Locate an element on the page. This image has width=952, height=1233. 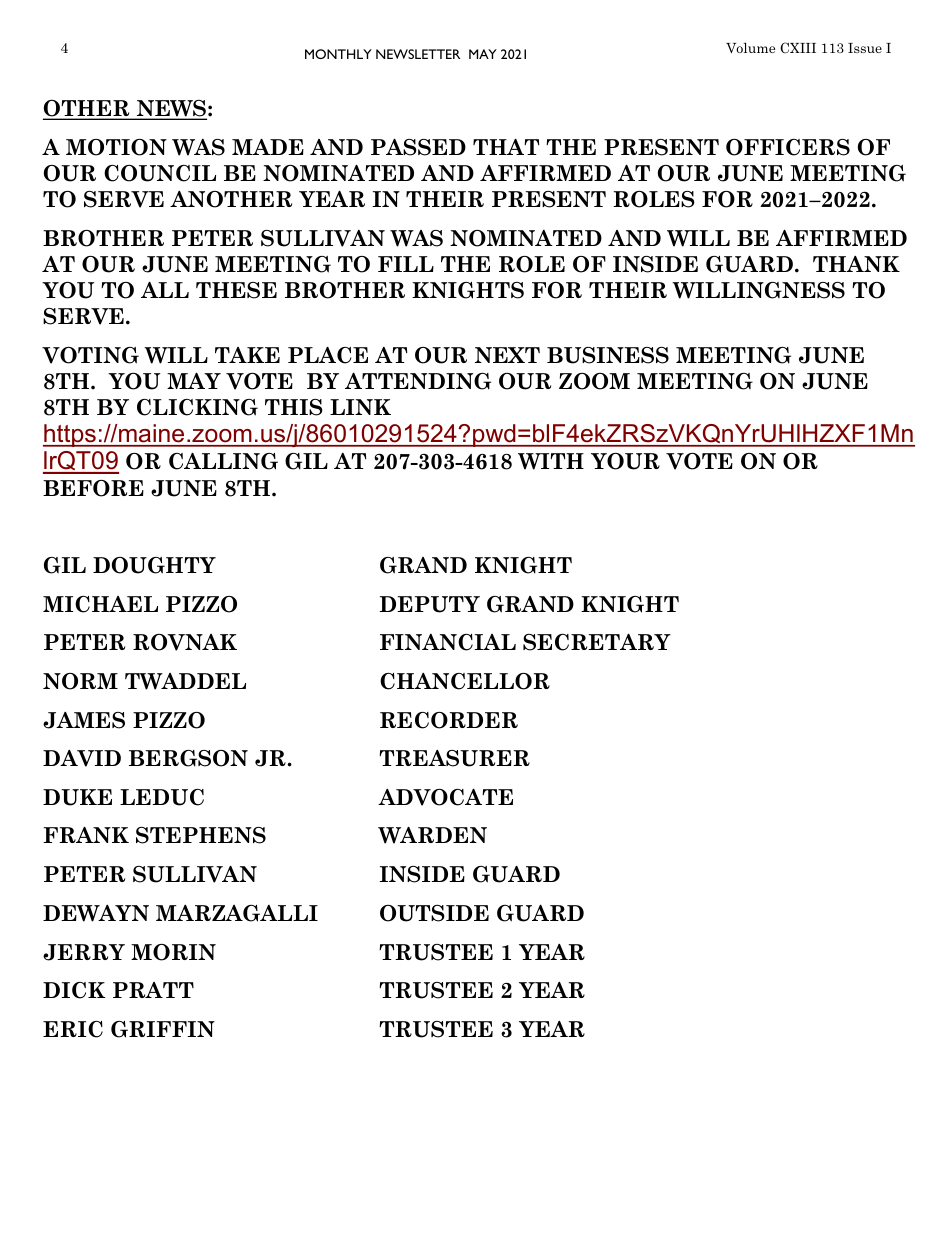
Volume is located at coordinates (750, 47).
